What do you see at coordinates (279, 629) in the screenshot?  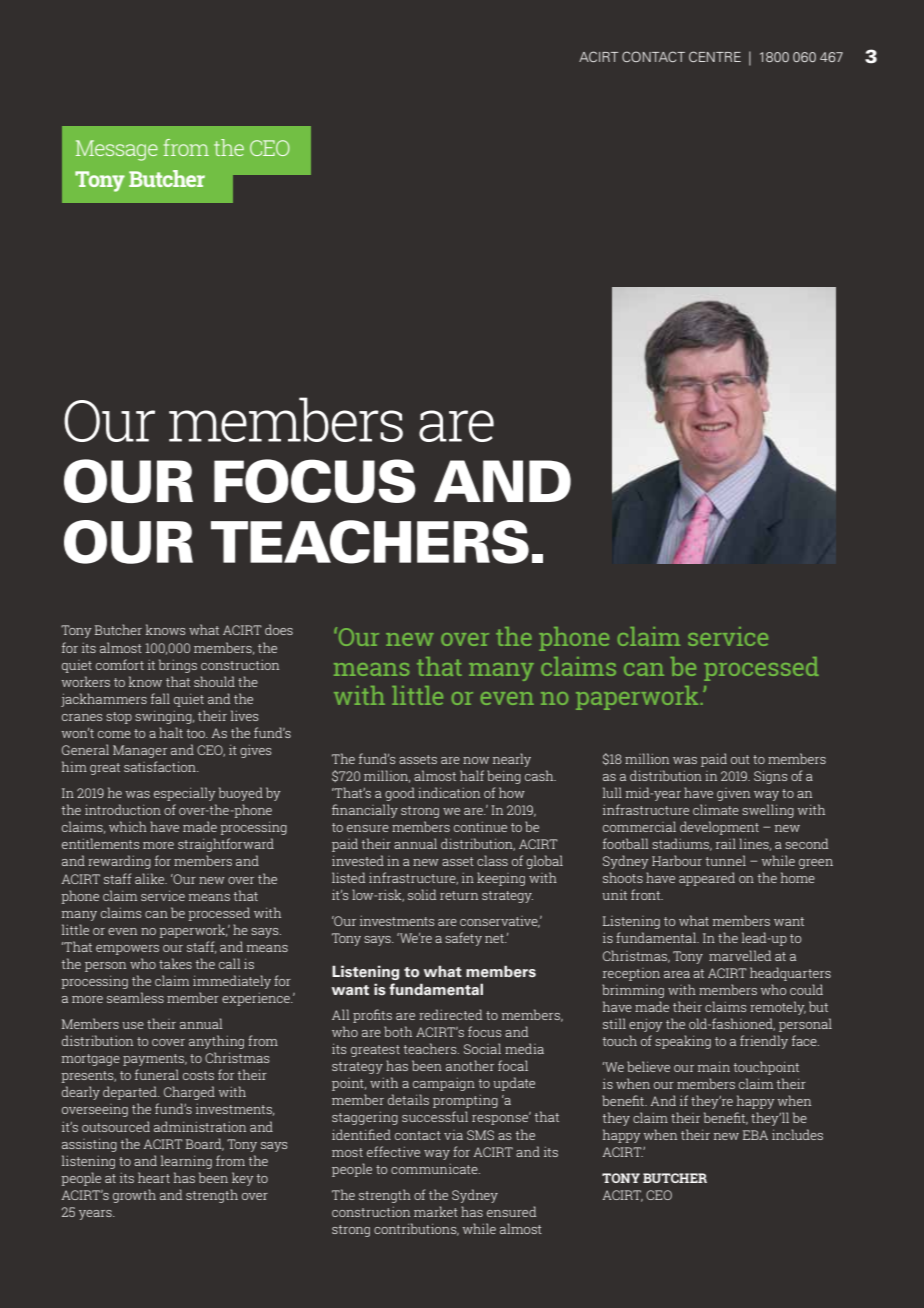 I see `does` at bounding box center [279, 629].
